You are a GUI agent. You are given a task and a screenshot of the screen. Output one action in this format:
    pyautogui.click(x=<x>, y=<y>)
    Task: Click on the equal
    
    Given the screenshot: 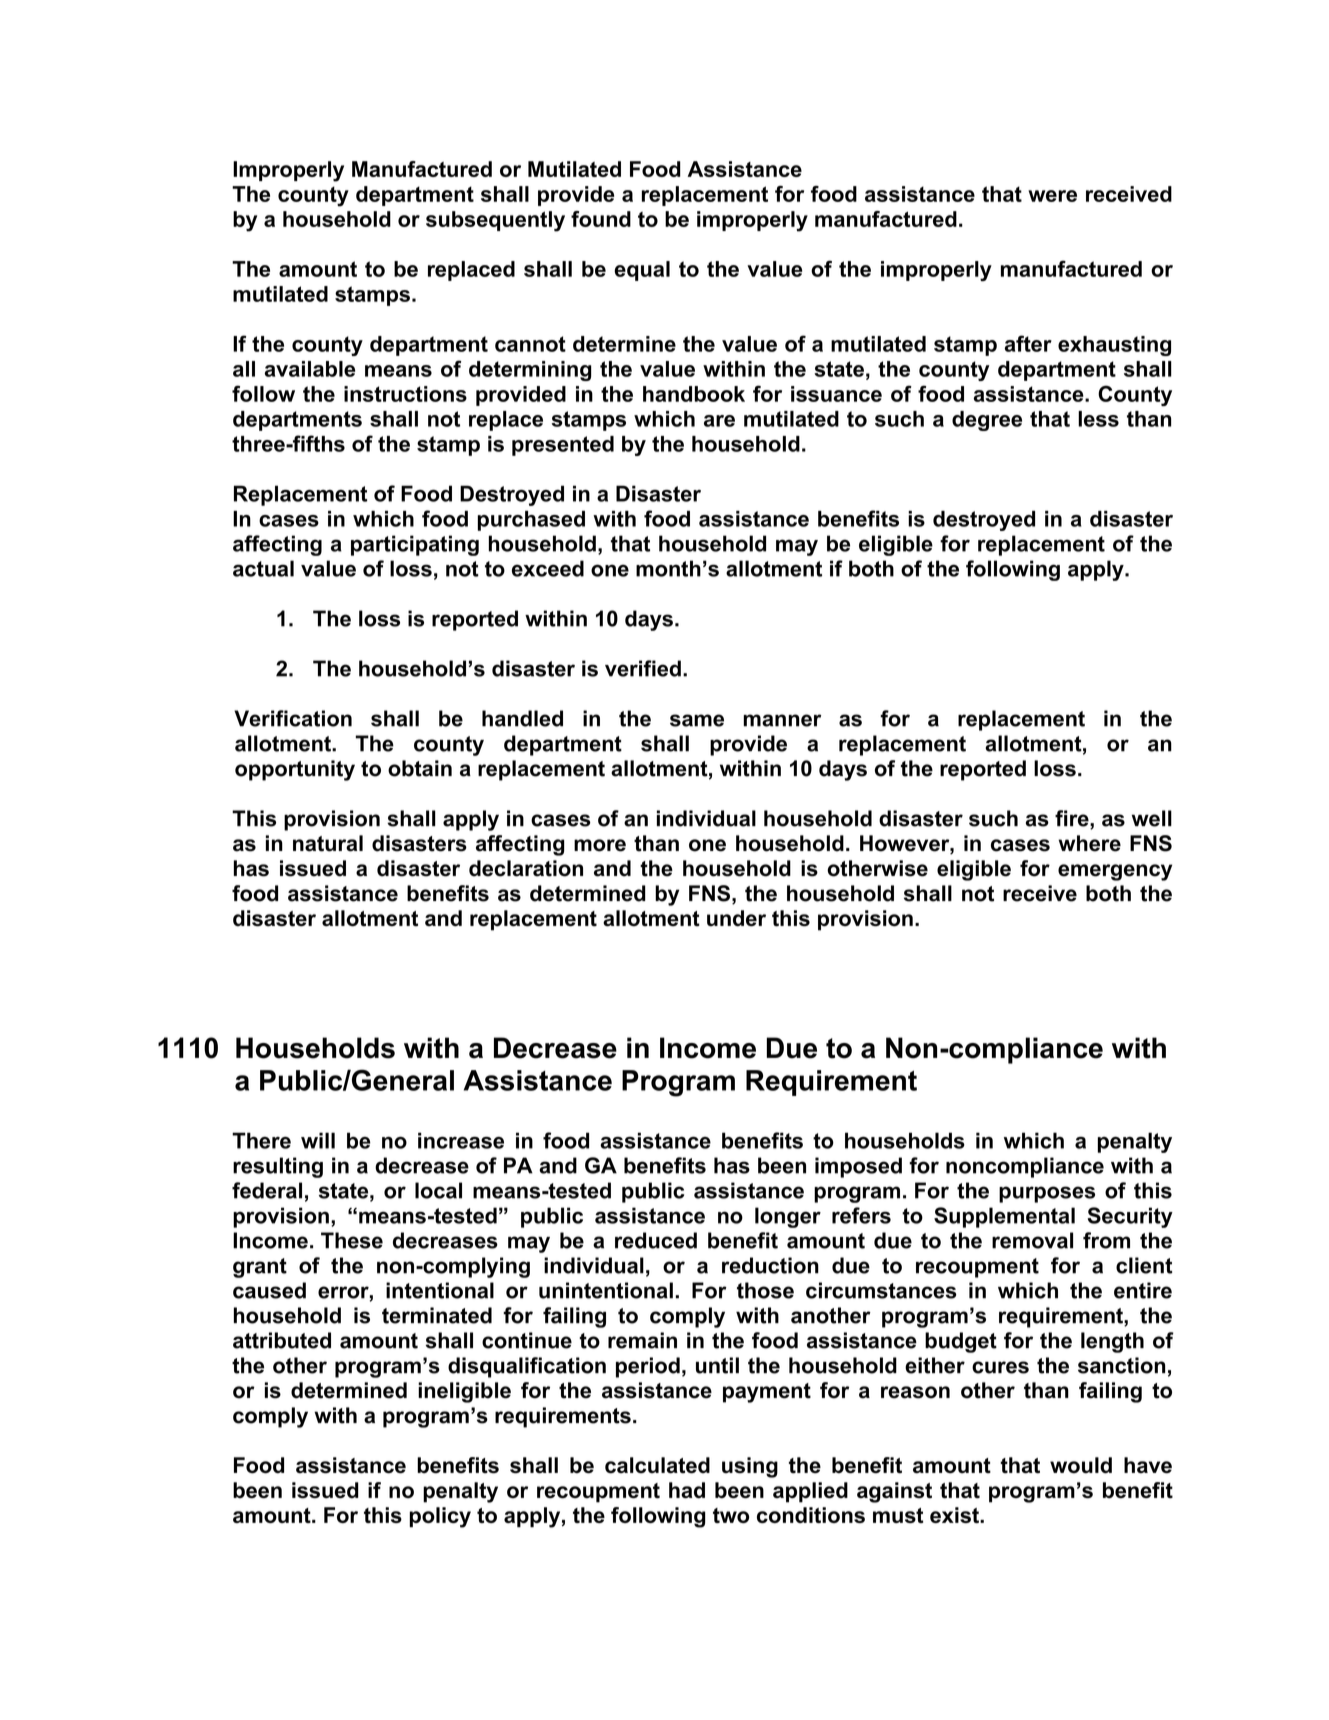 What is the action you would take?
    pyautogui.click(x=642, y=271)
